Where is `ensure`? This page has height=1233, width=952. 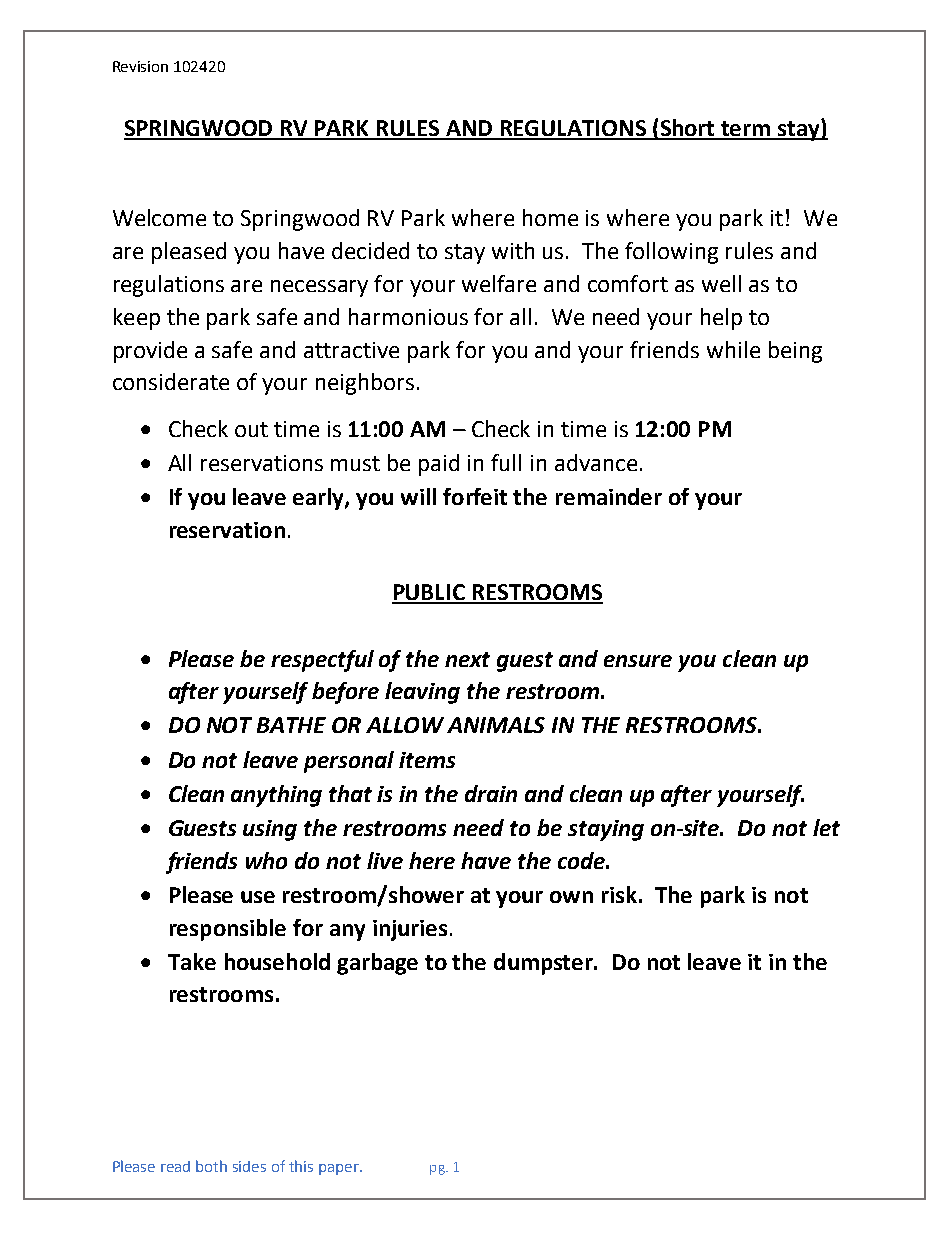 ensure is located at coordinates (638, 661).
